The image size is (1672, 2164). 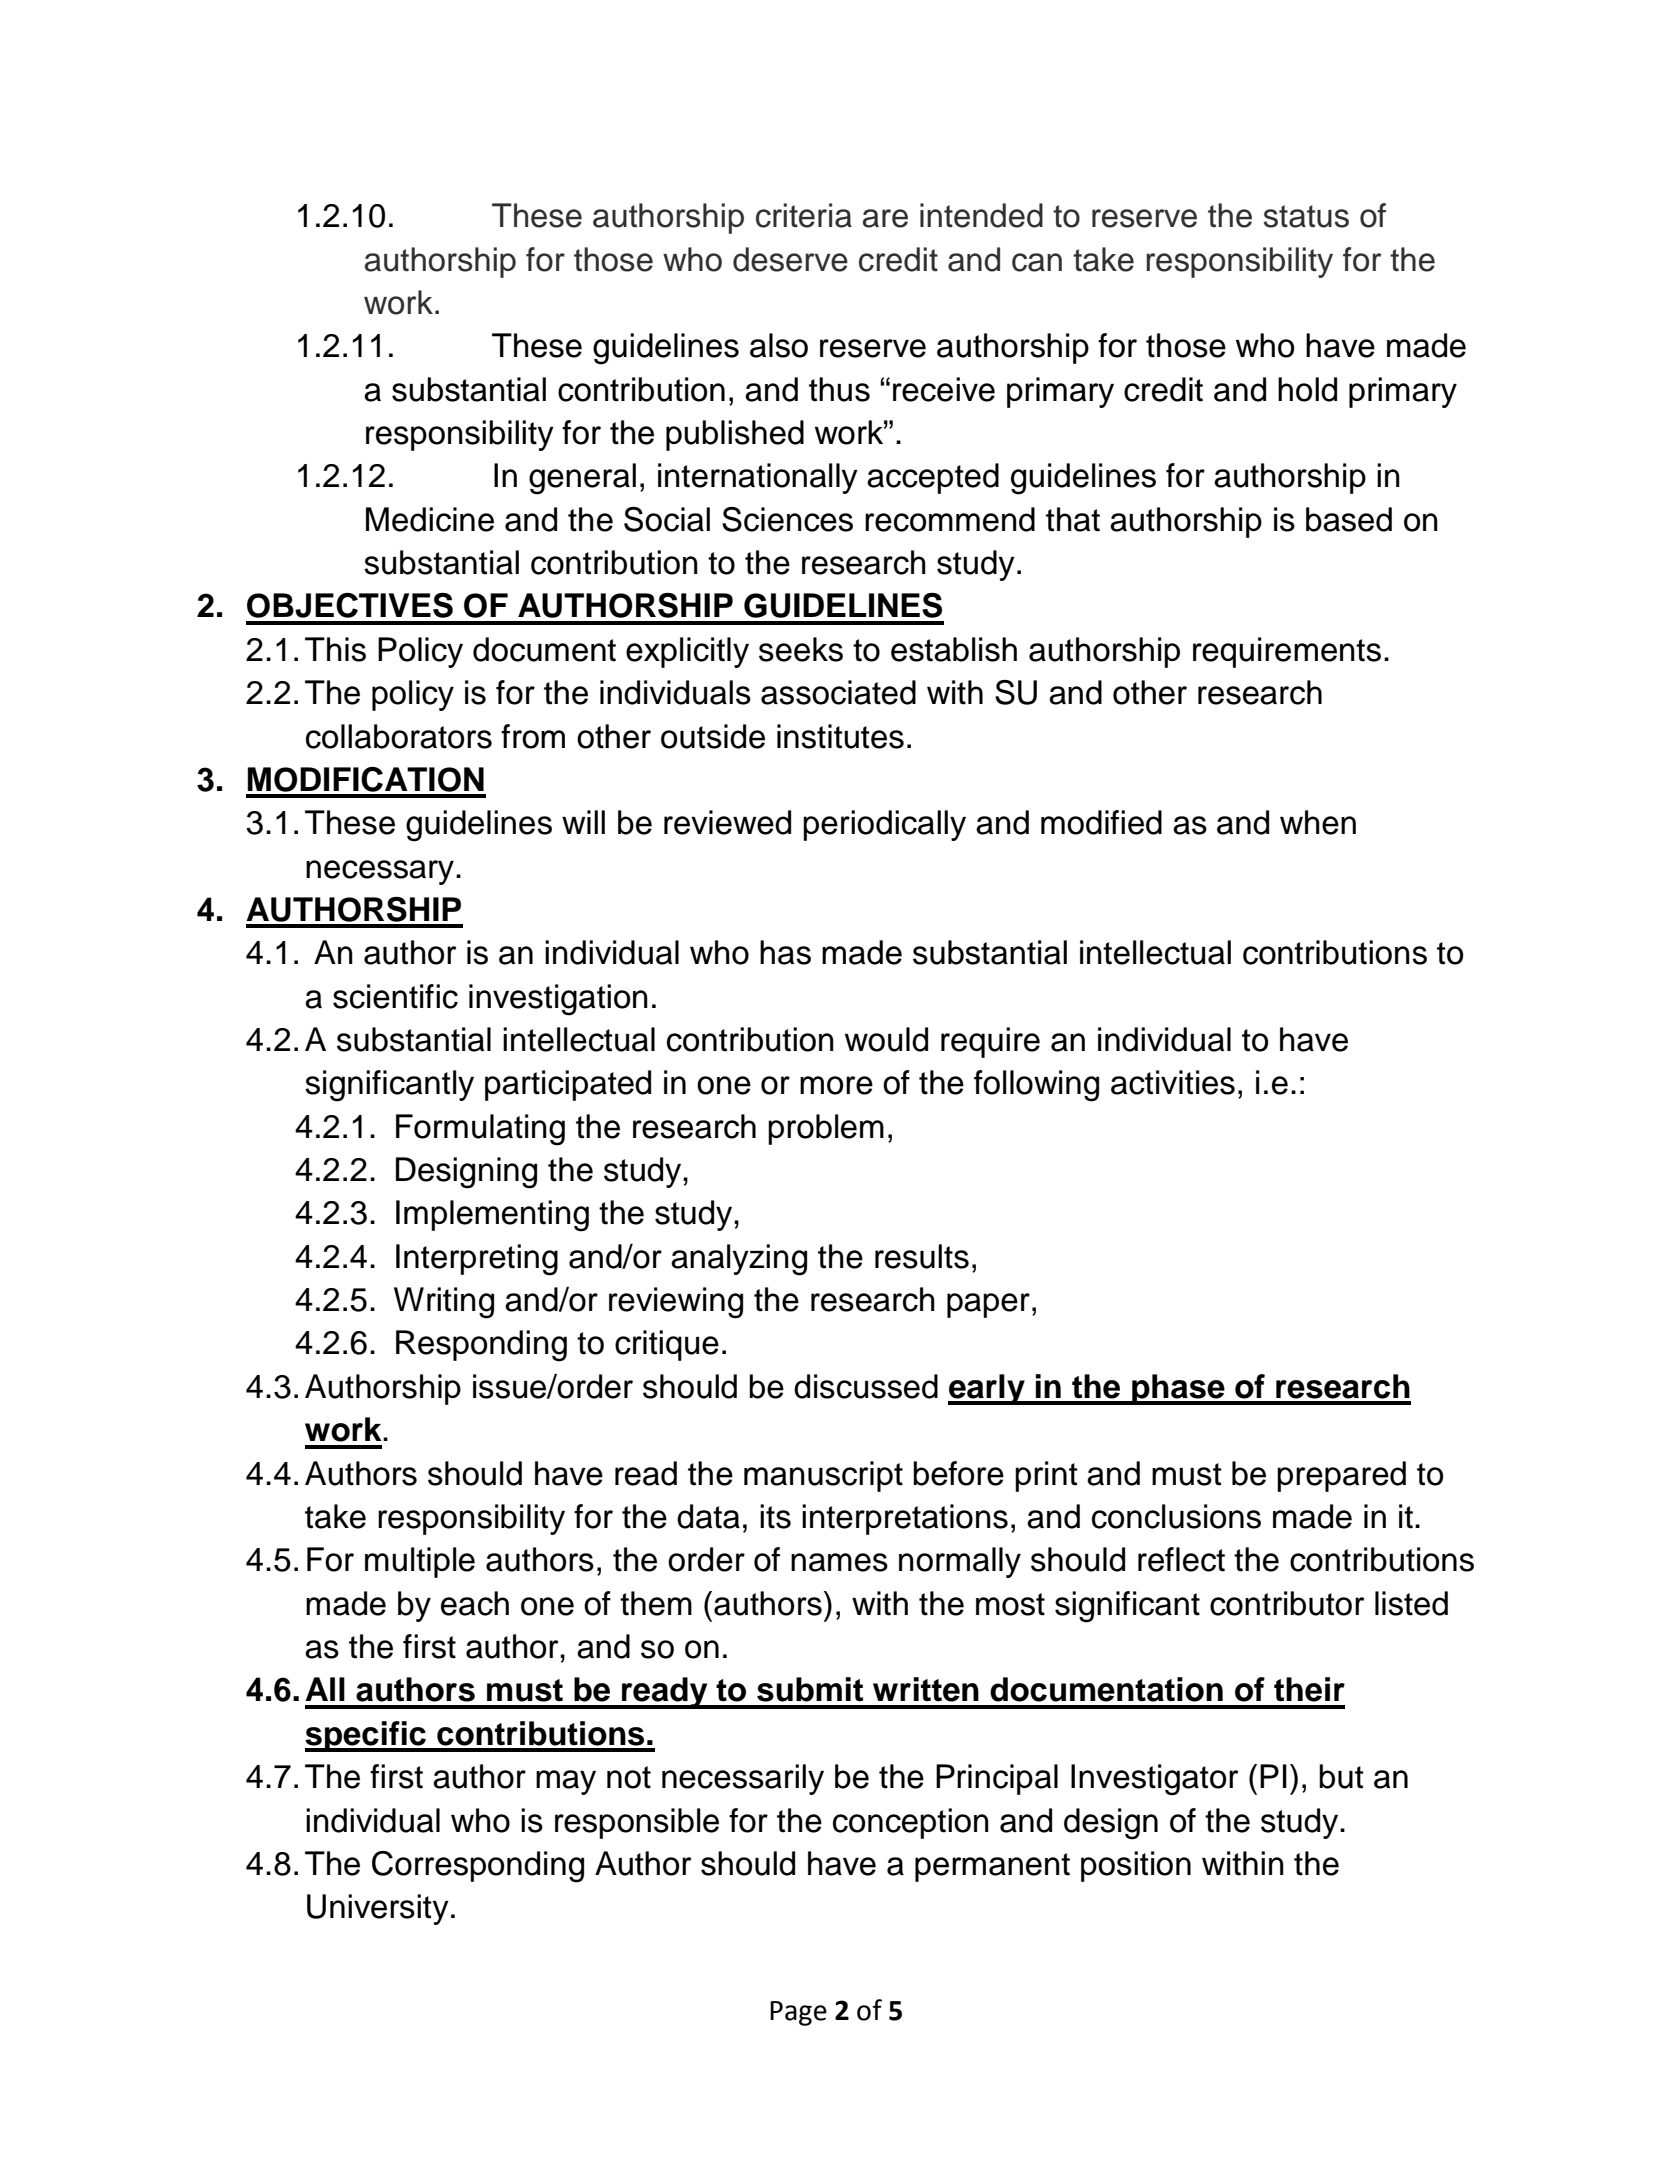 What do you see at coordinates (1306, 216) in the screenshot?
I see `status` at bounding box center [1306, 216].
